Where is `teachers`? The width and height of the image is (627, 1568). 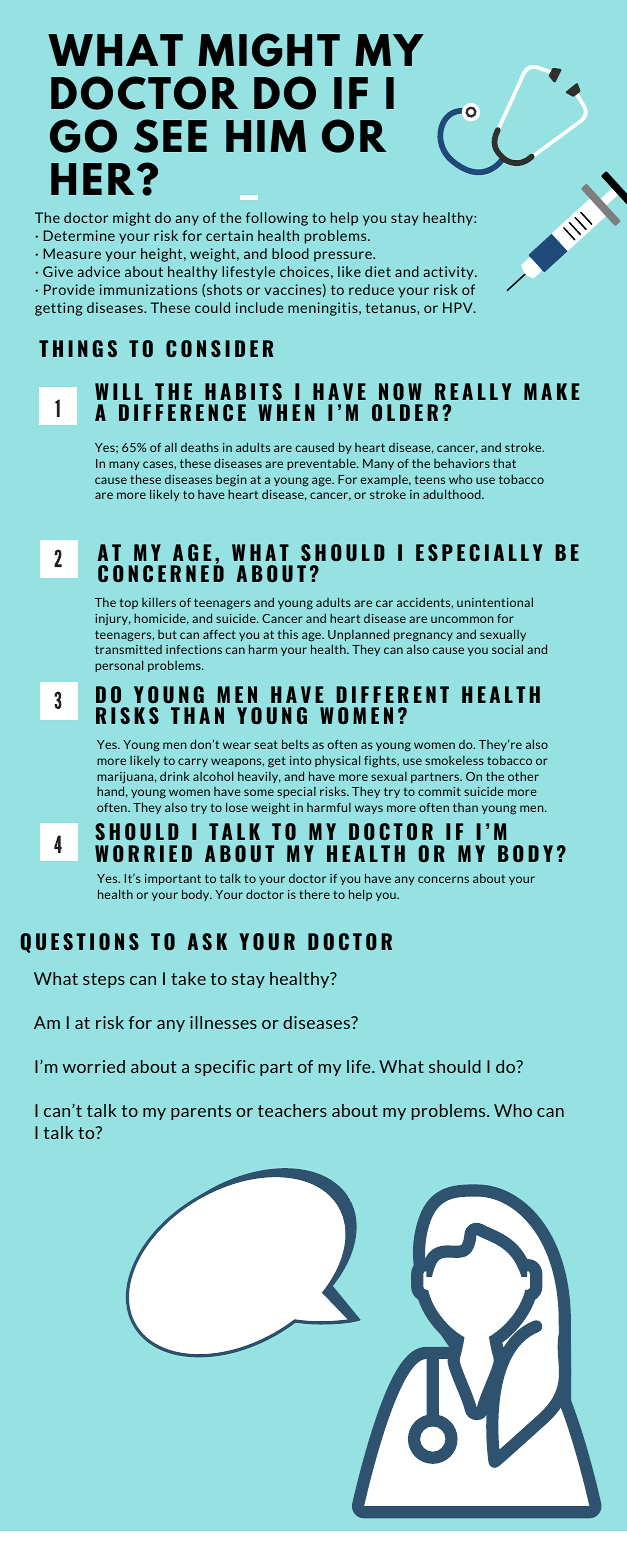
teachers is located at coordinates (292, 1110).
